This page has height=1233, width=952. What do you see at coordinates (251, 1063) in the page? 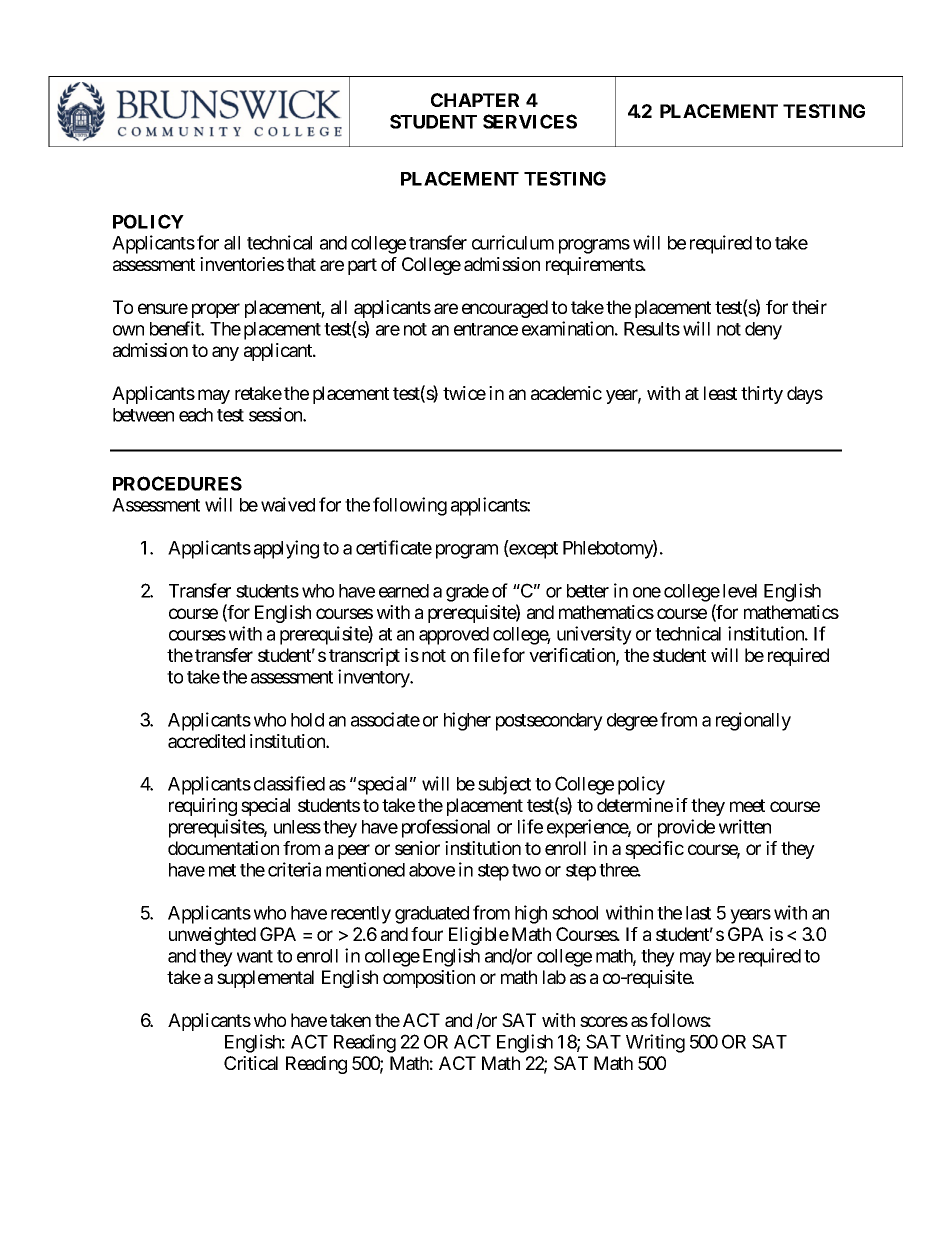
I see `Critical` at bounding box center [251, 1063].
